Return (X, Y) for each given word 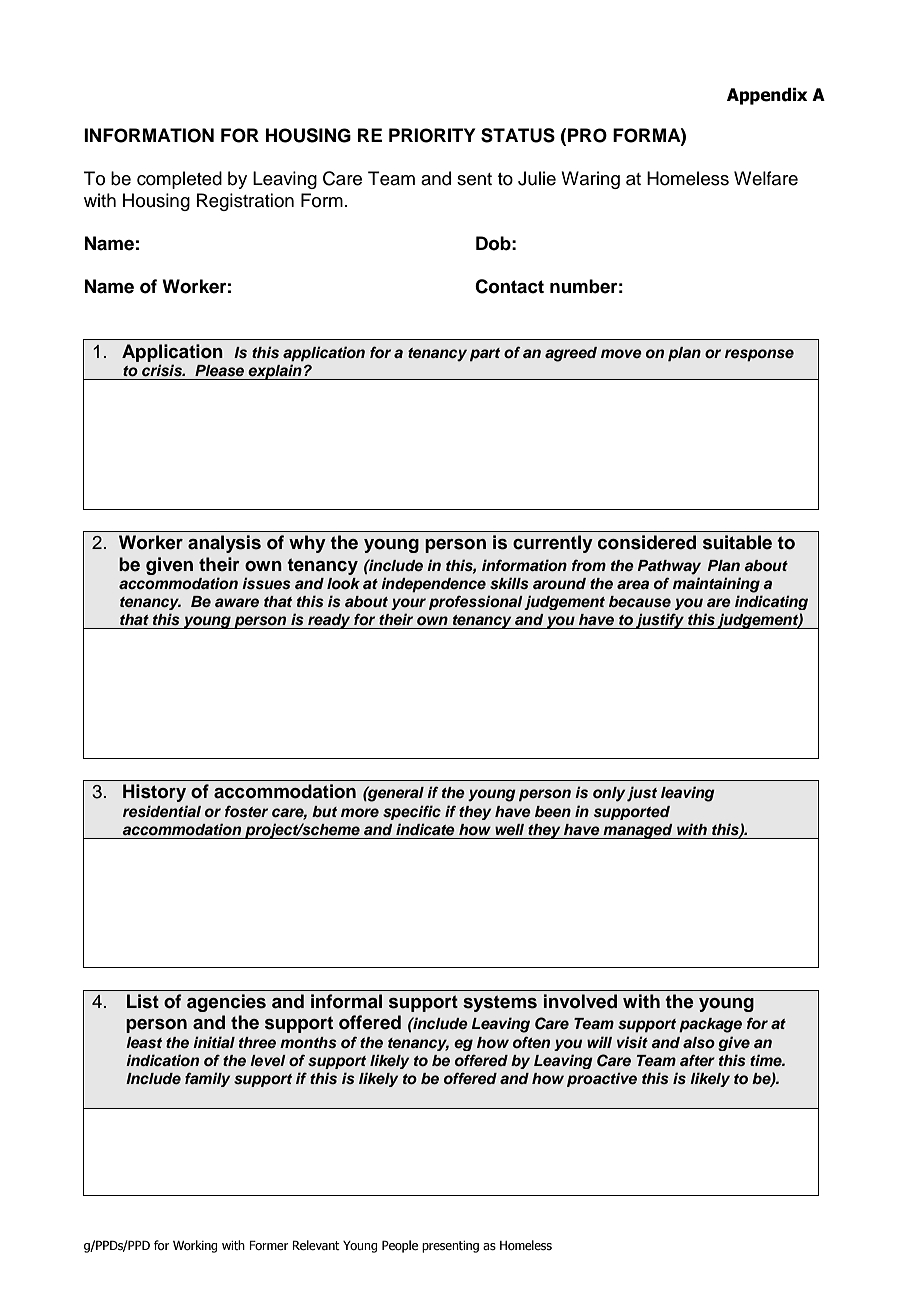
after (697, 1060)
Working (195, 1246)
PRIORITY (432, 135)
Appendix (767, 96)
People (400, 1246)
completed (179, 180)
